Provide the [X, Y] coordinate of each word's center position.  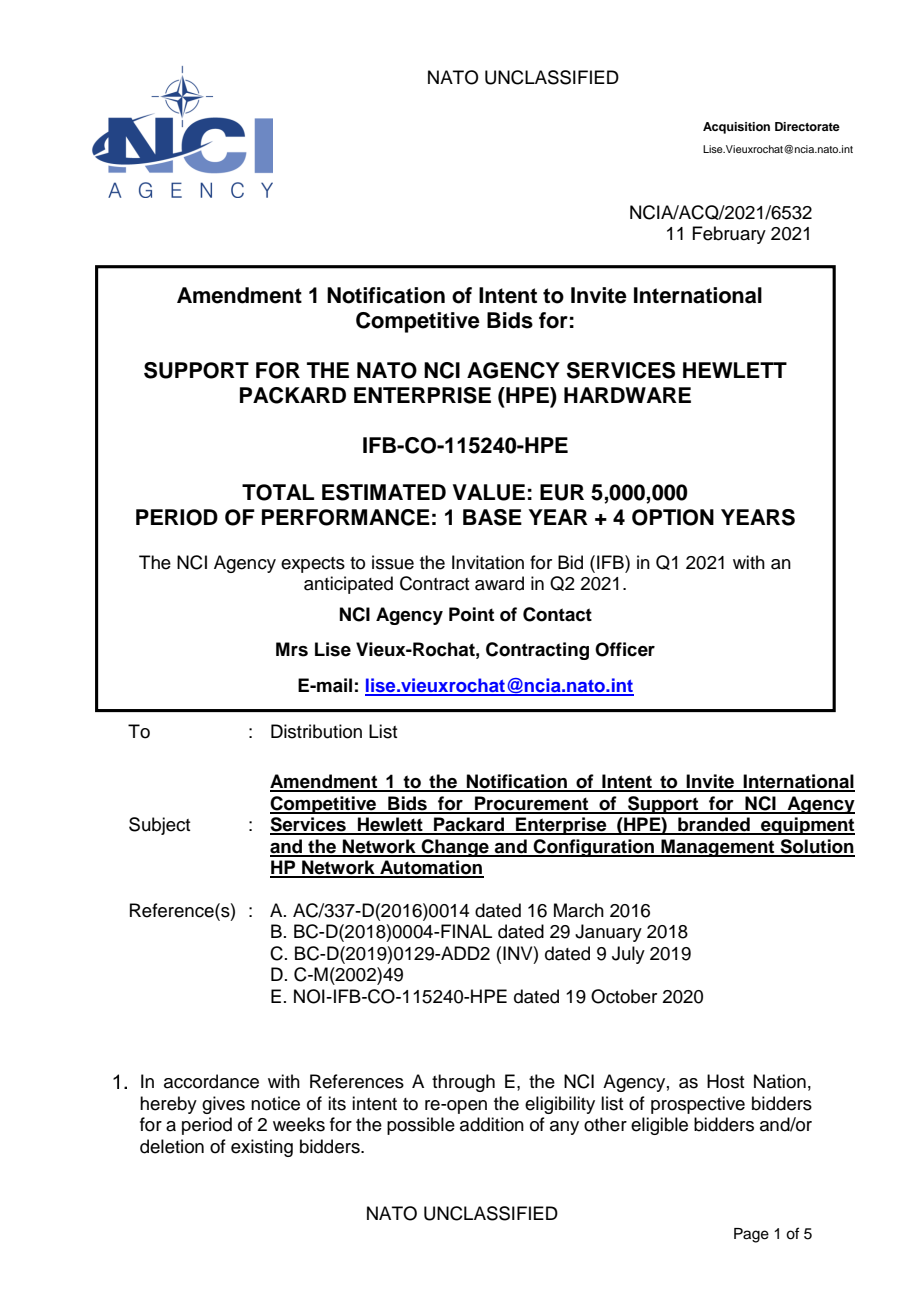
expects [313, 565]
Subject [159, 826]
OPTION [673, 517]
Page [751, 1235]
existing [262, 1148]
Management [718, 848]
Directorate [807, 126]
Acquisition [736, 128]
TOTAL [278, 492]
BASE [492, 517]
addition [492, 1124]
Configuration [594, 848]
